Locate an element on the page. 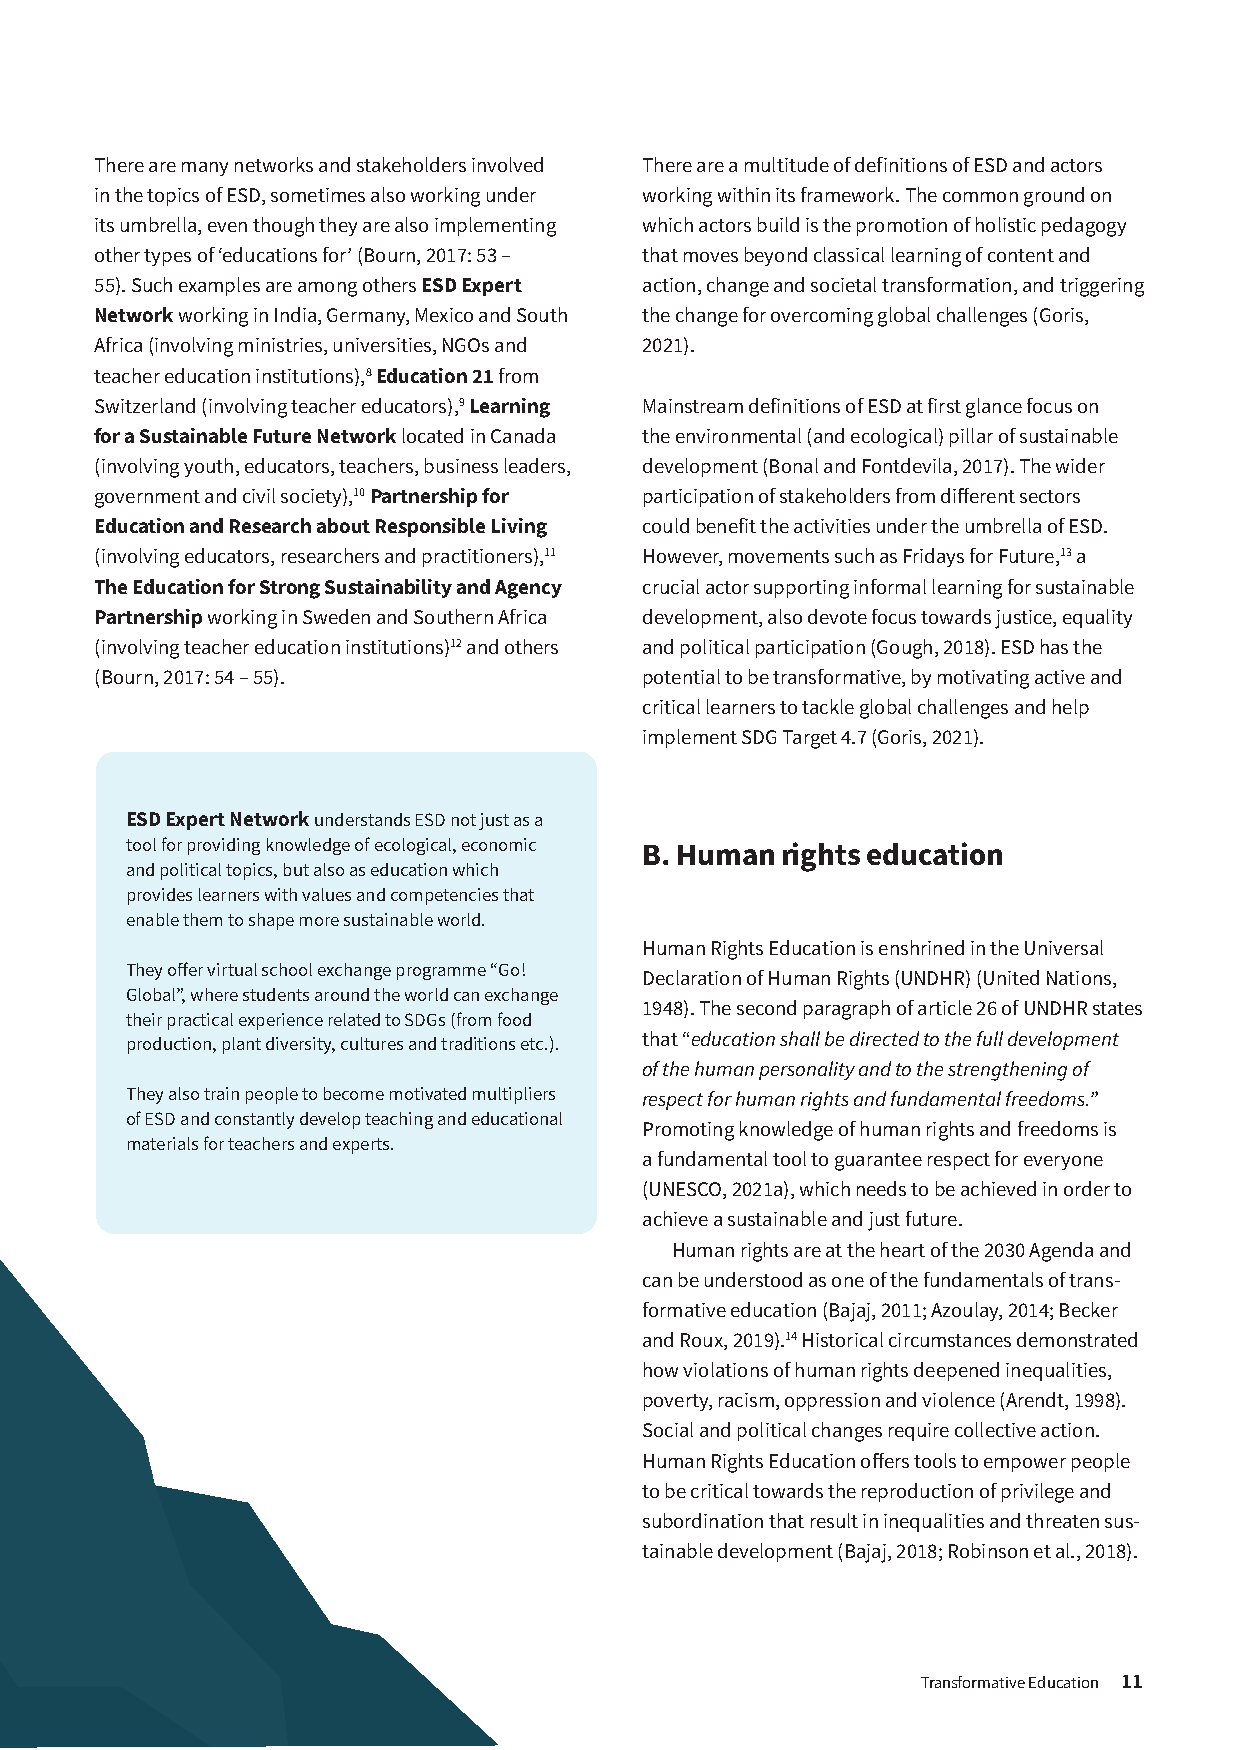 Image resolution: width=1237 pixels, height=1750 pixels. economic is located at coordinates (499, 844).
